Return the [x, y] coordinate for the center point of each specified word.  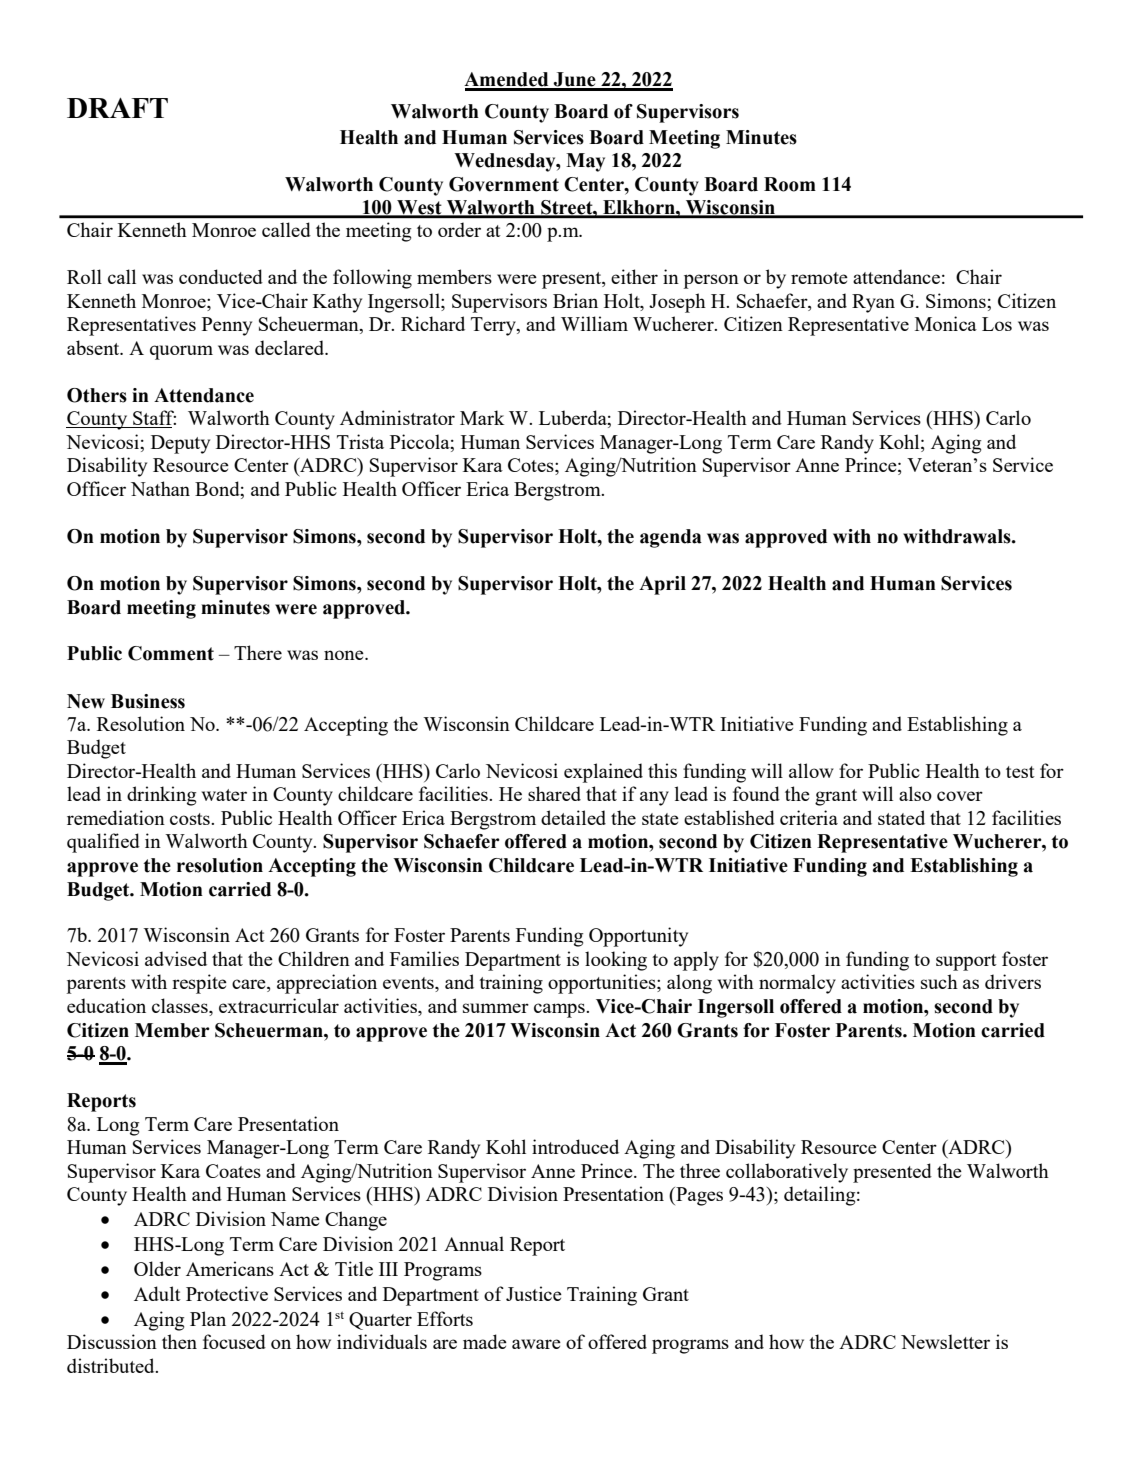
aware [536, 1344]
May [585, 162]
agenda [671, 538]
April [662, 585]
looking [616, 961]
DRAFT [117, 108]
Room [790, 184]
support [966, 962]
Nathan [160, 488]
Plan [208, 1318]
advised [176, 958]
